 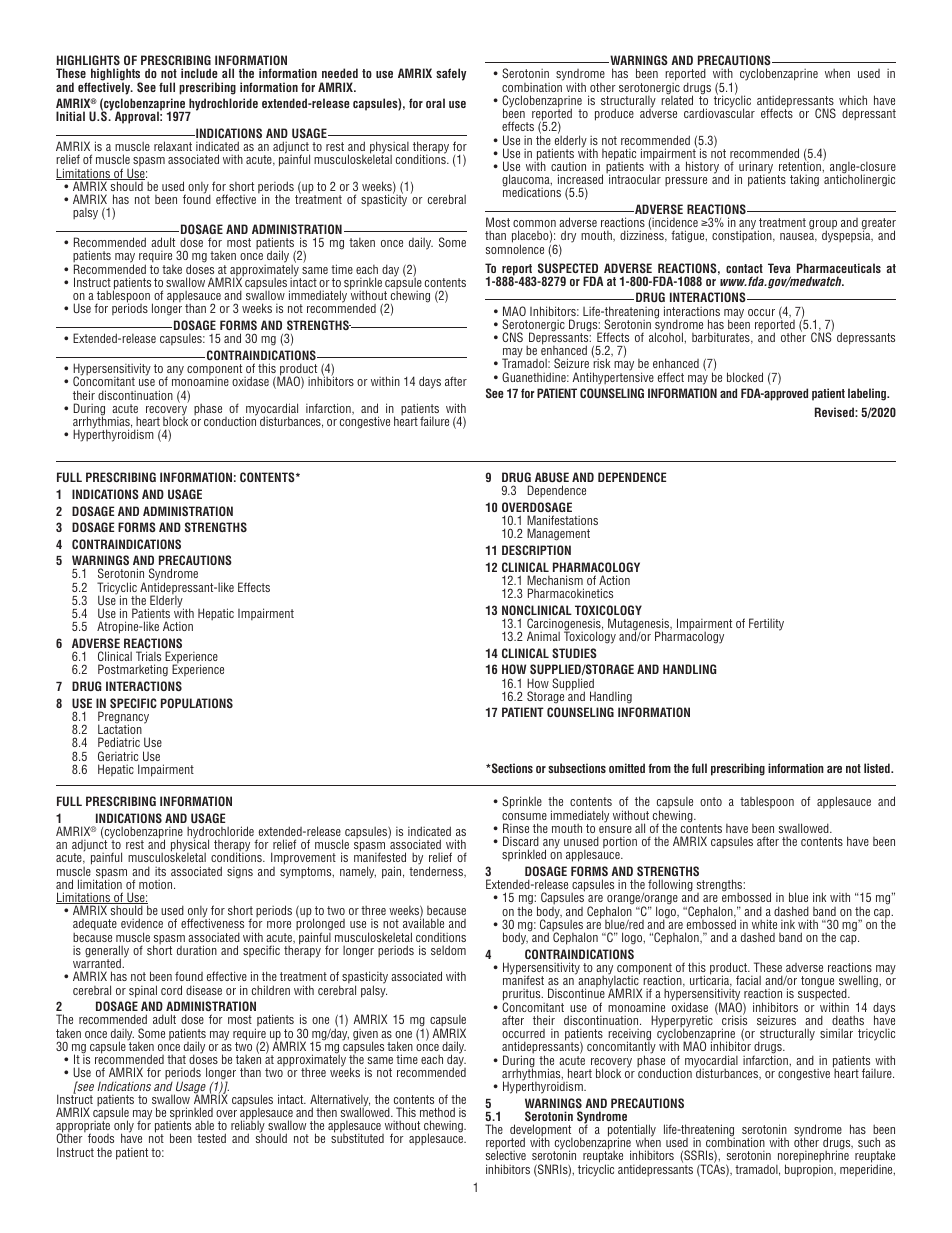 What do you see at coordinates (199, 73) in the screenshot?
I see `include` at bounding box center [199, 73].
